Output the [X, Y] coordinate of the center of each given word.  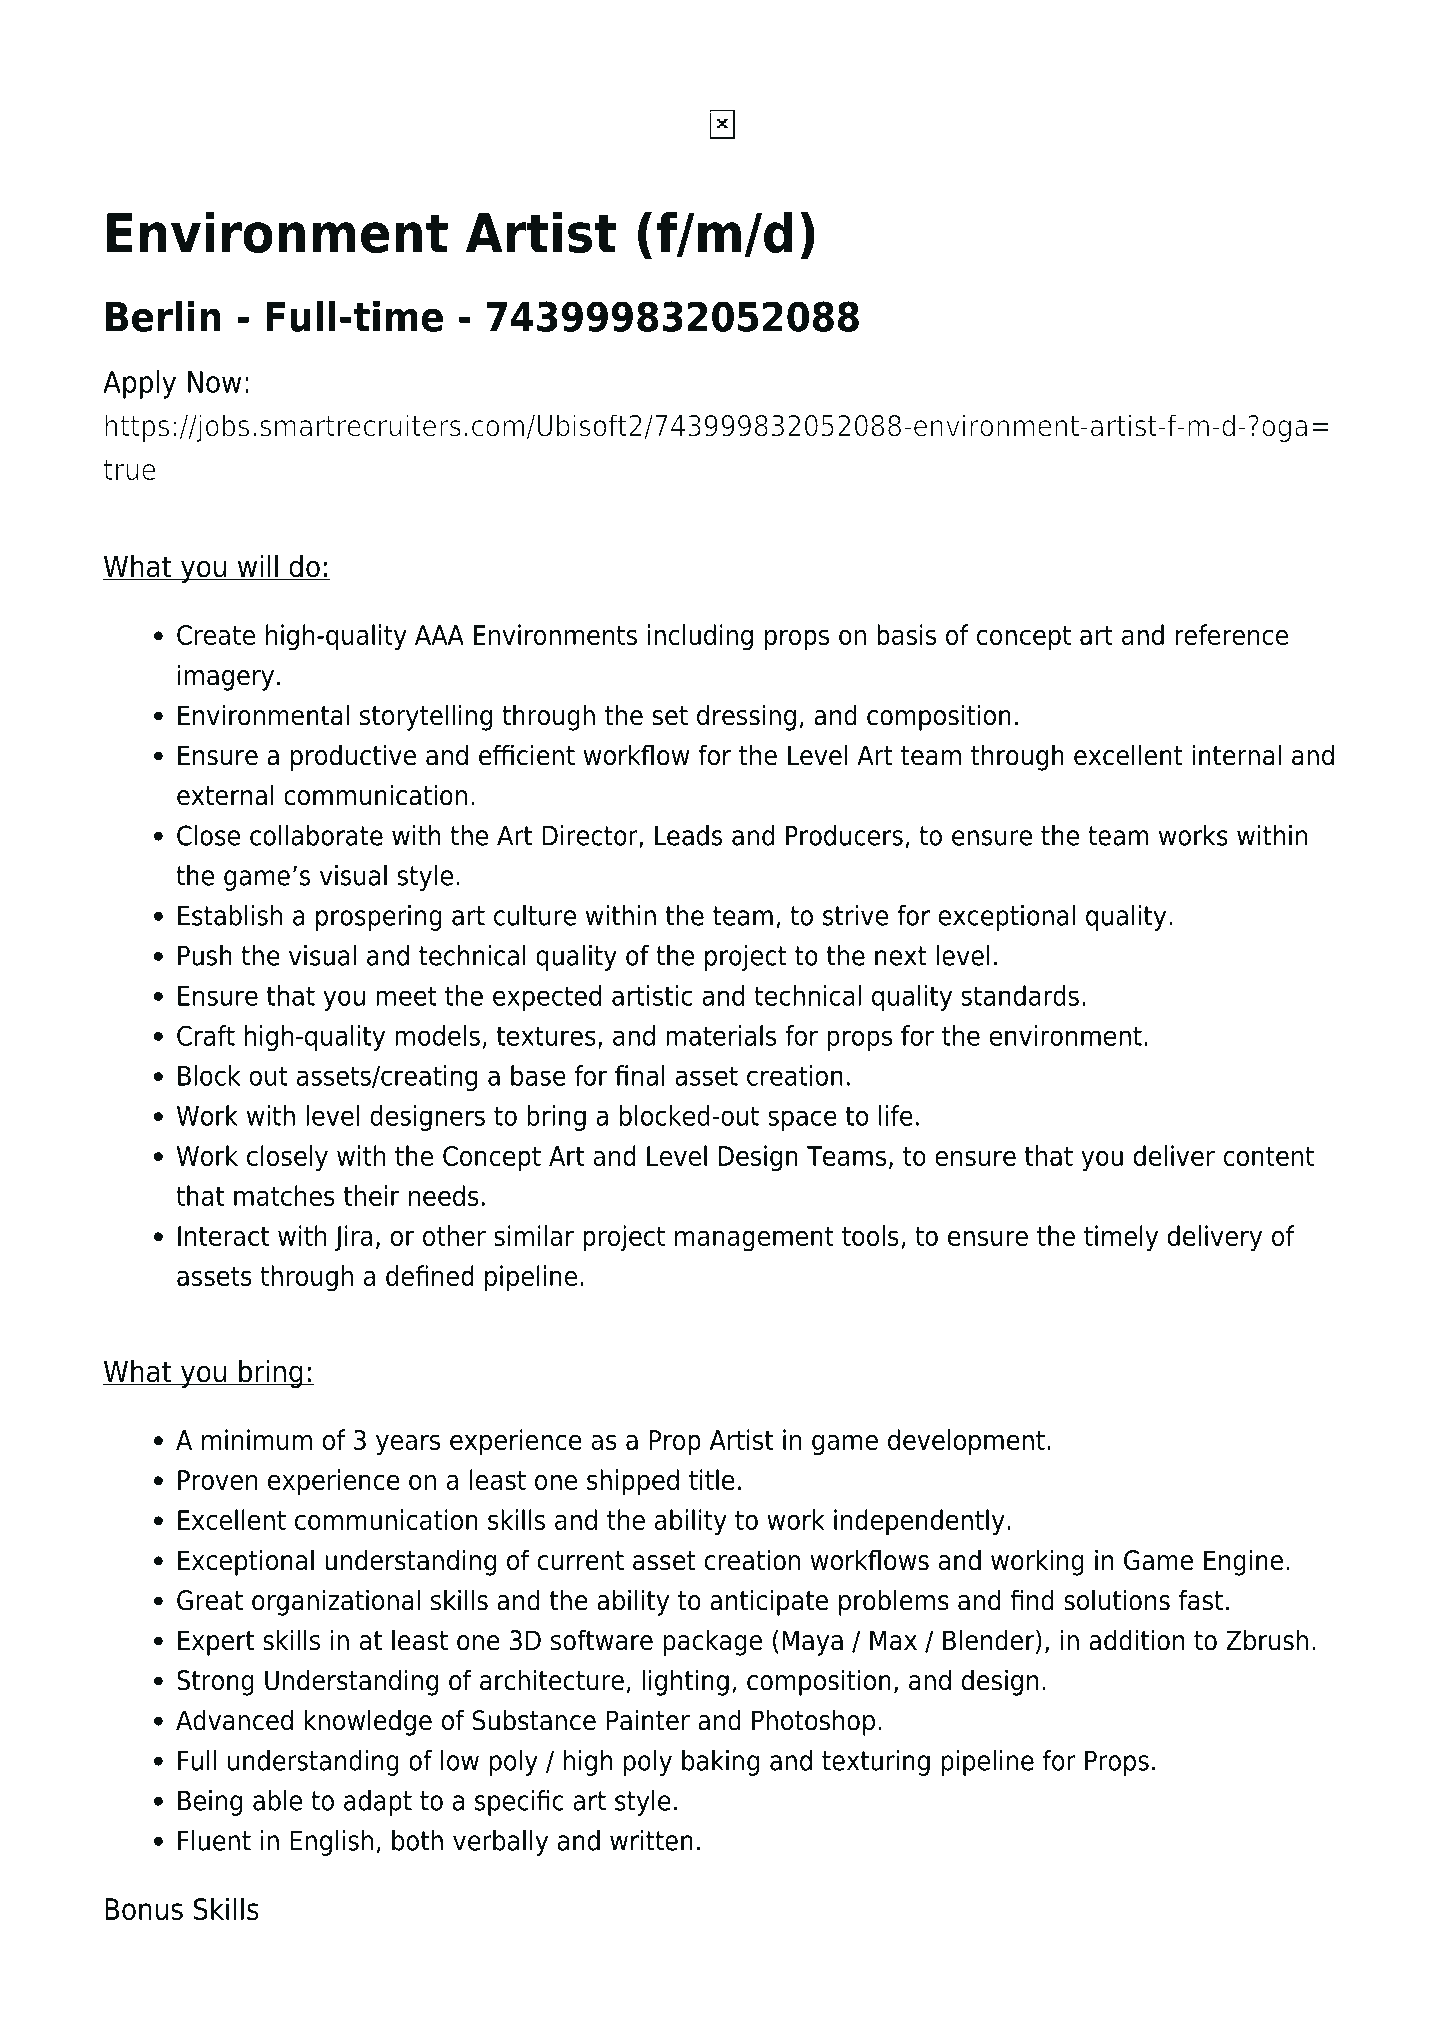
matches [284, 1195]
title [712, 1479]
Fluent [214, 1840]
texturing [876, 1763]
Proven [218, 1480]
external [225, 795]
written [651, 1840]
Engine [1243, 1562]
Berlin [163, 316]
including [700, 637]
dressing [746, 717]
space [802, 1120]
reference [1231, 634]
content [1269, 1156]
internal [1236, 755]
